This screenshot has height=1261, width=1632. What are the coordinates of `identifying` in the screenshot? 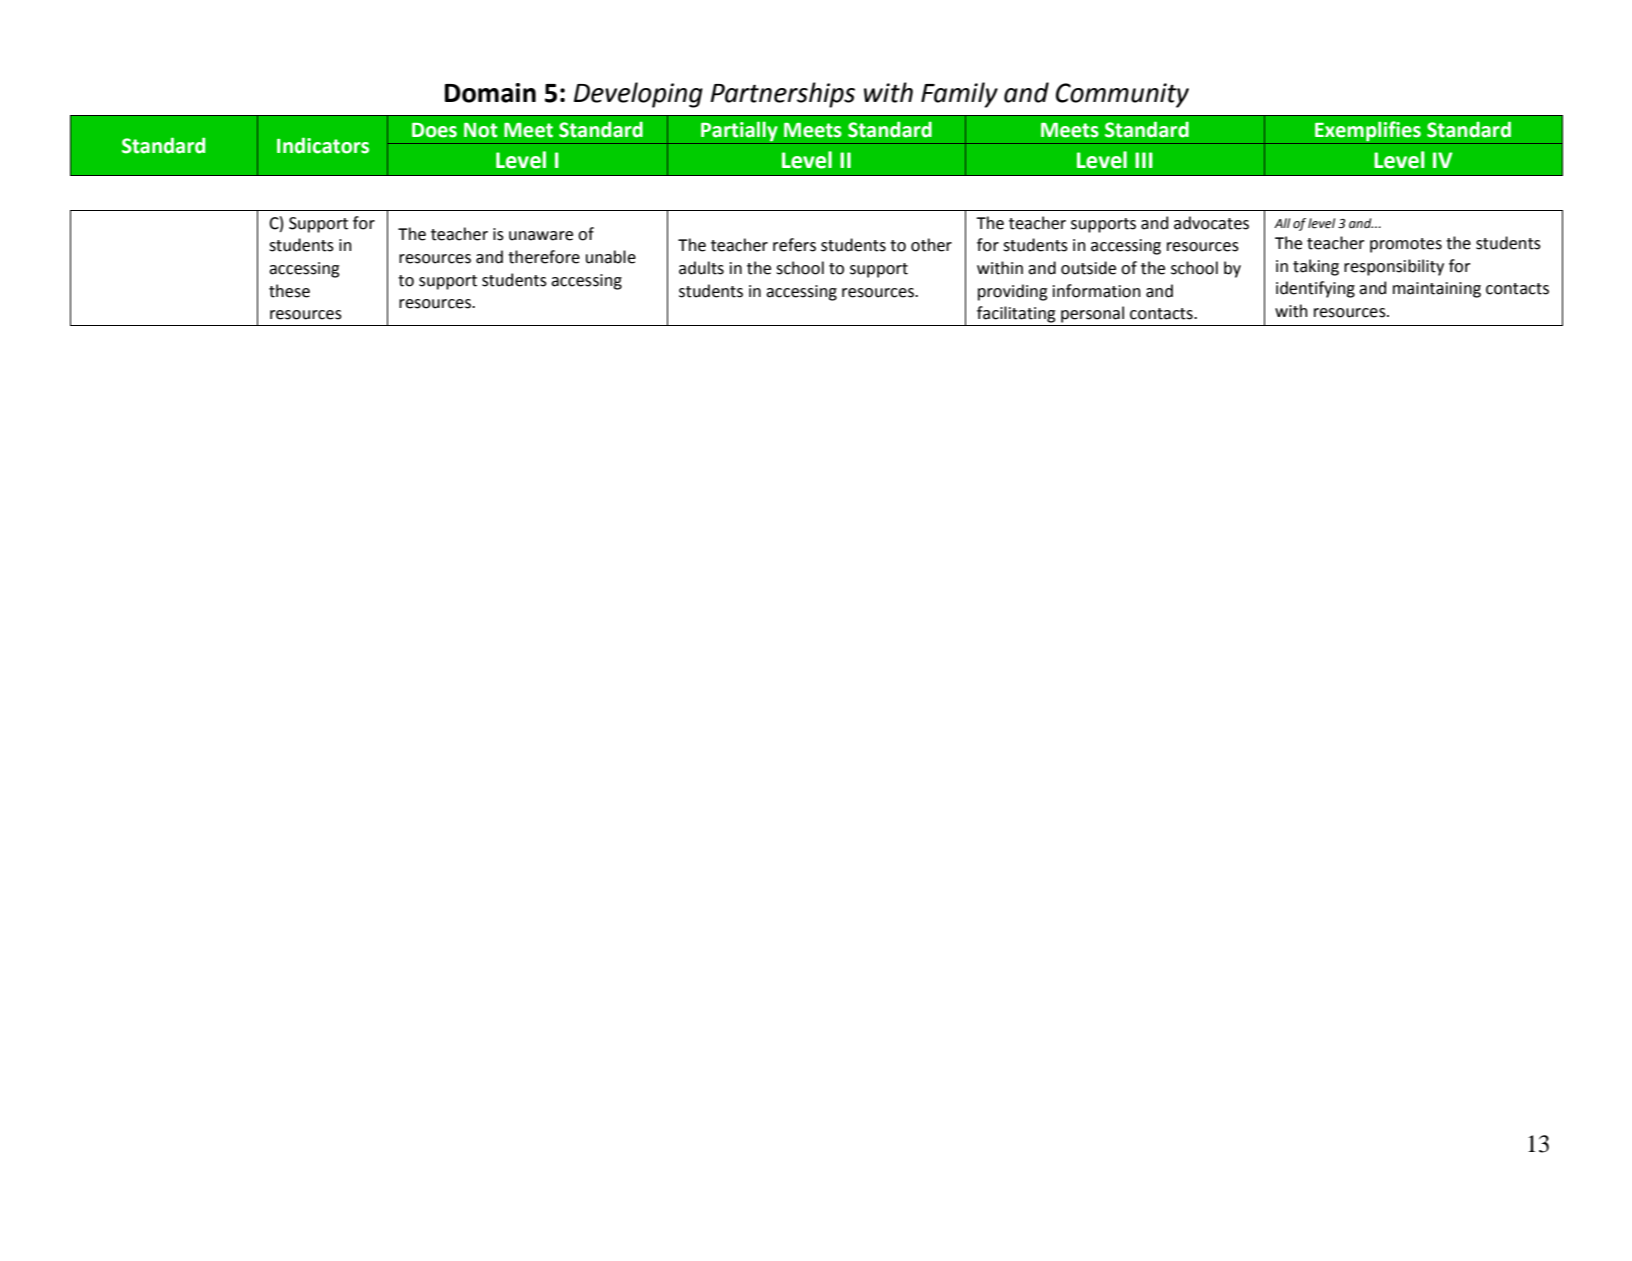 It's located at (1315, 289).
